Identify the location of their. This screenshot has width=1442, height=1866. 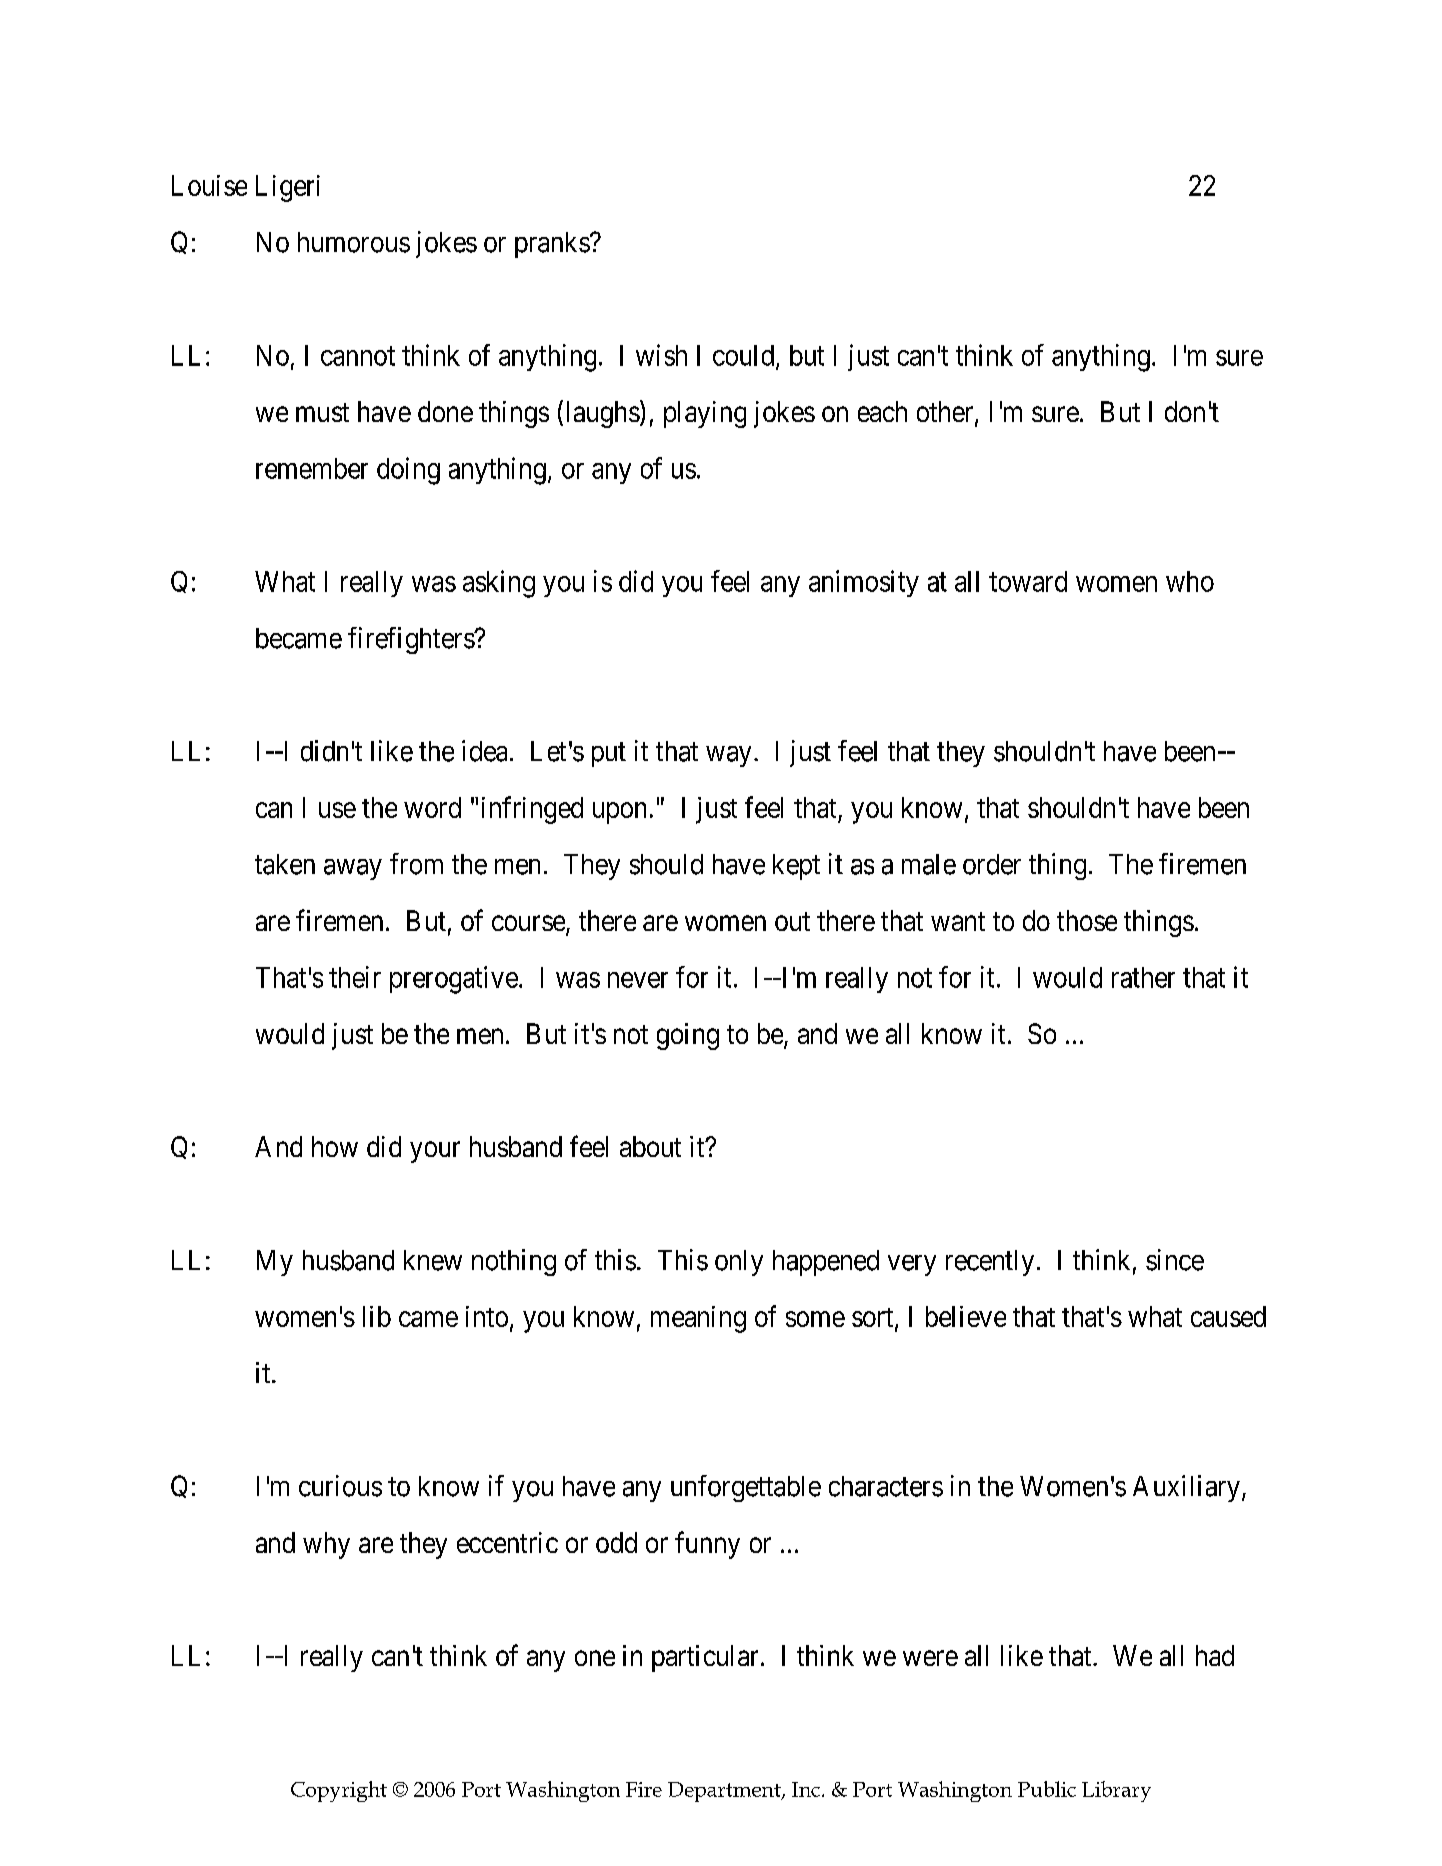
(355, 977).
